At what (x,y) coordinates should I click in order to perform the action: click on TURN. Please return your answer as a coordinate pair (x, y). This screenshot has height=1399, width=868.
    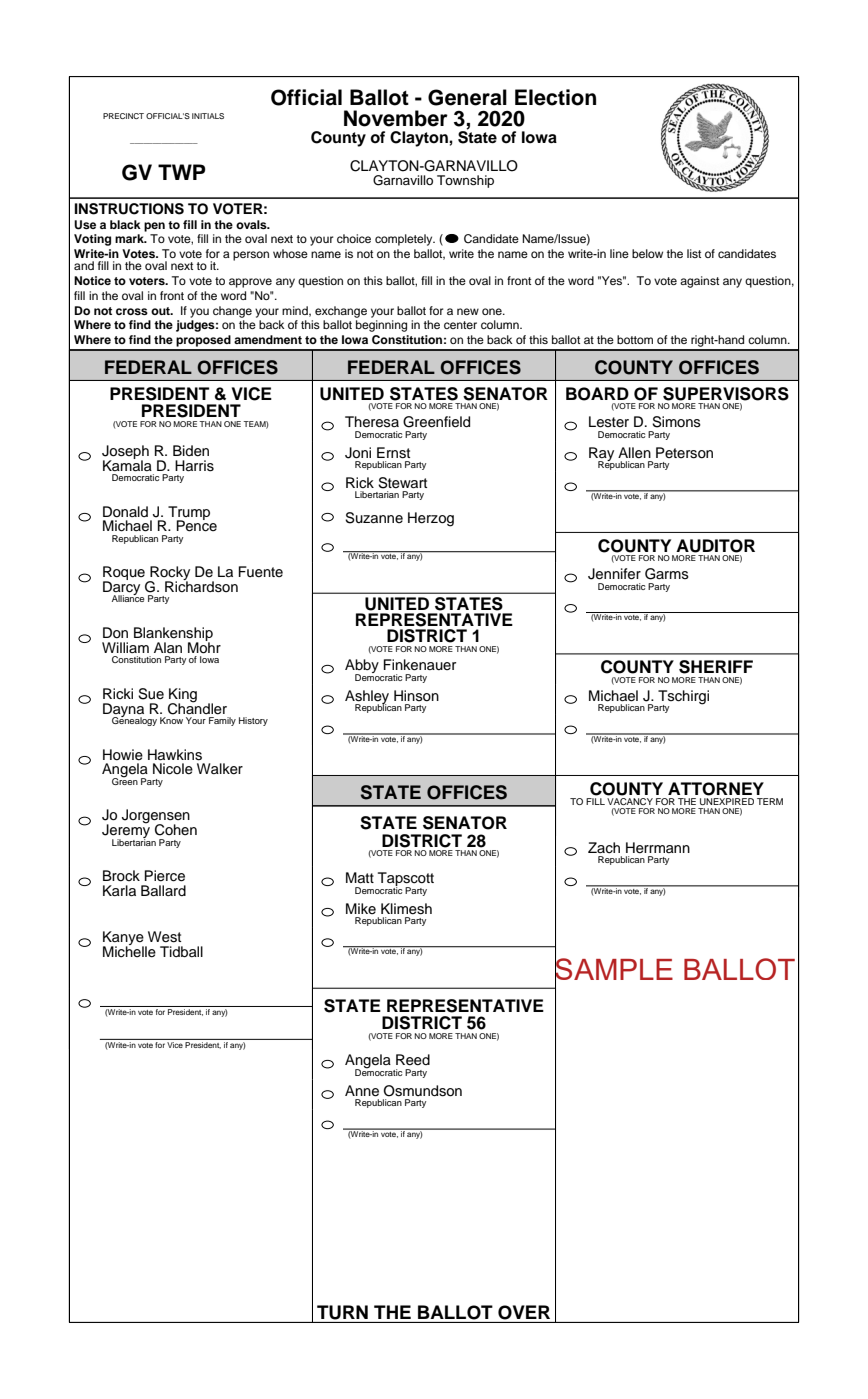
    Looking at the image, I should click on (342, 1312).
